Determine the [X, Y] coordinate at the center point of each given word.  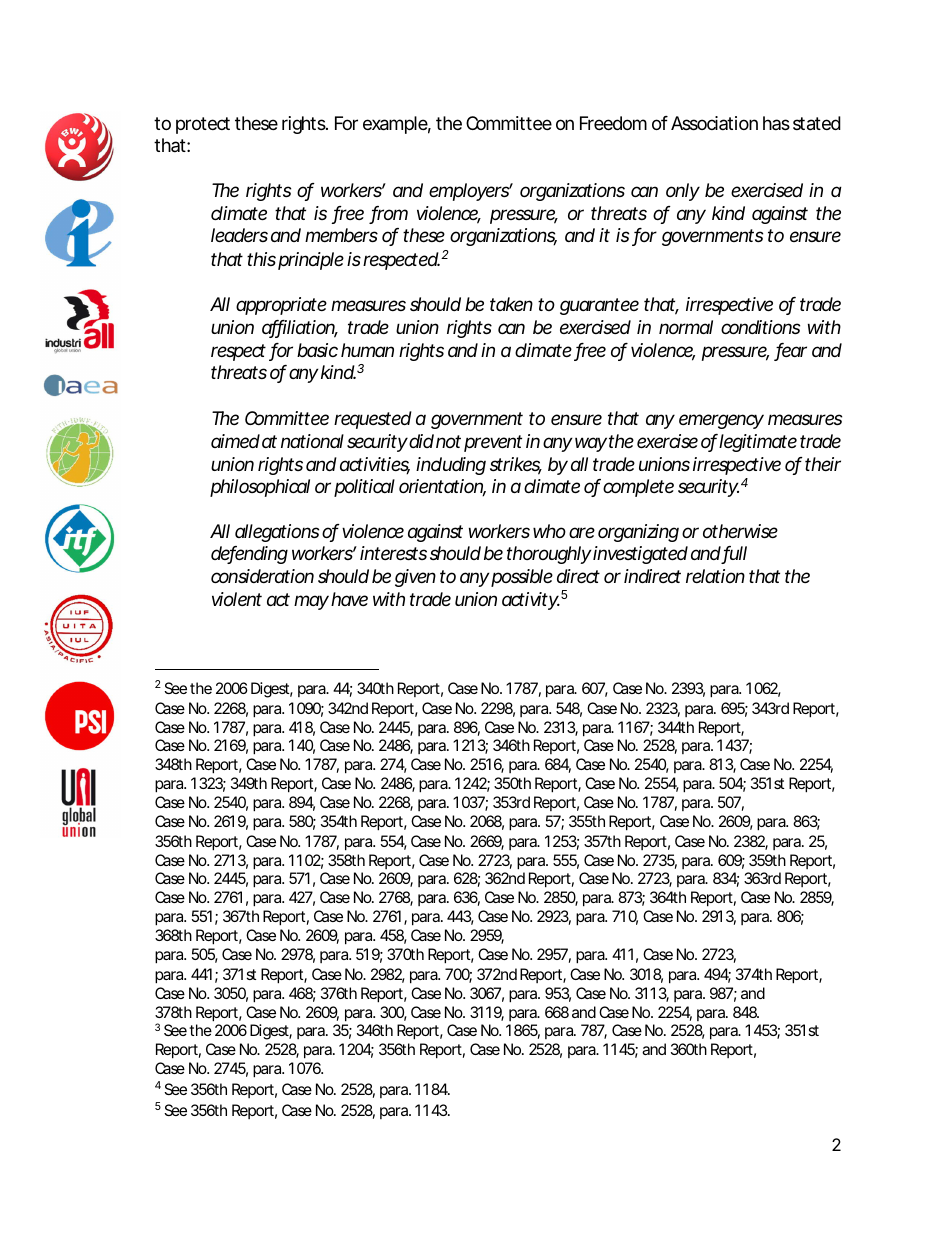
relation [715, 576]
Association [714, 123]
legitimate [758, 443]
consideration [262, 576]
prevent [493, 443]
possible [522, 578]
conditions [760, 327]
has [776, 123]
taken [511, 304]
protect [203, 125]
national [312, 441]
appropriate [281, 306]
